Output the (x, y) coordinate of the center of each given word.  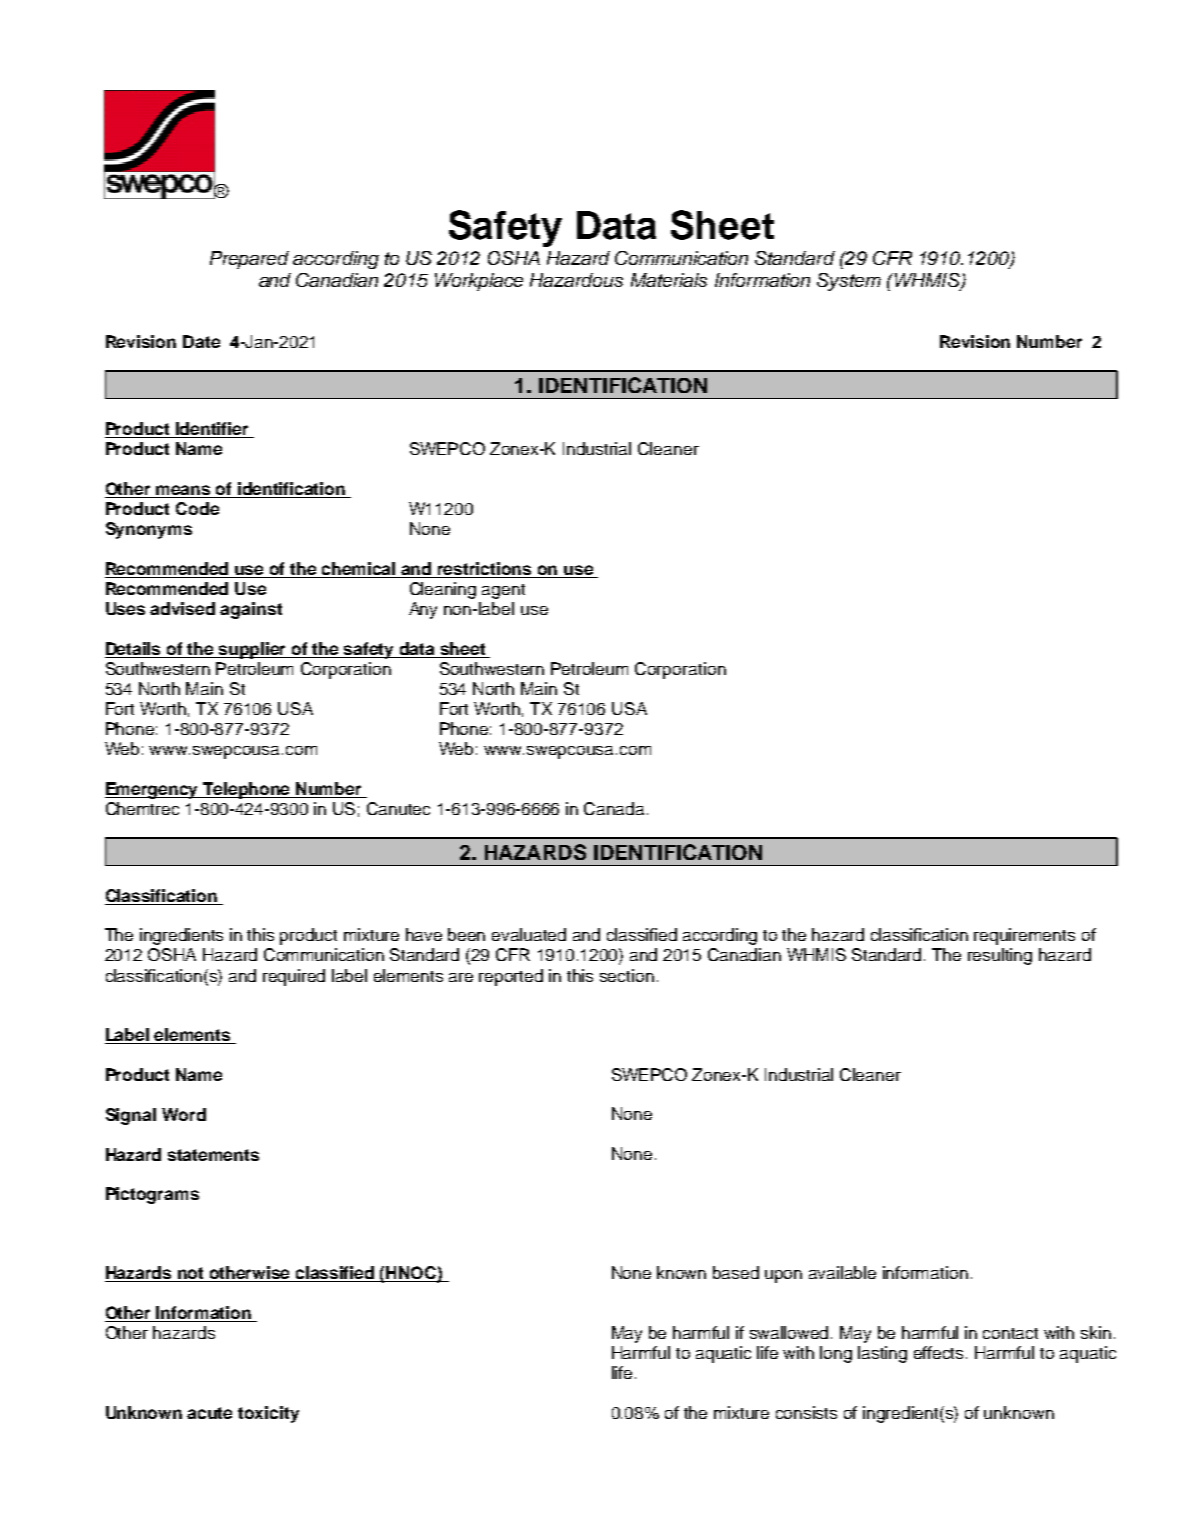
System (849, 282)
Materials (669, 280)
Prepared (249, 260)
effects (940, 1352)
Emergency (153, 790)
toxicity (268, 1414)
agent (503, 591)
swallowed (791, 1332)
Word (184, 1114)
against (251, 610)
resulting (1000, 956)
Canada (614, 808)
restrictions (485, 570)
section (627, 975)
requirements (1024, 936)
